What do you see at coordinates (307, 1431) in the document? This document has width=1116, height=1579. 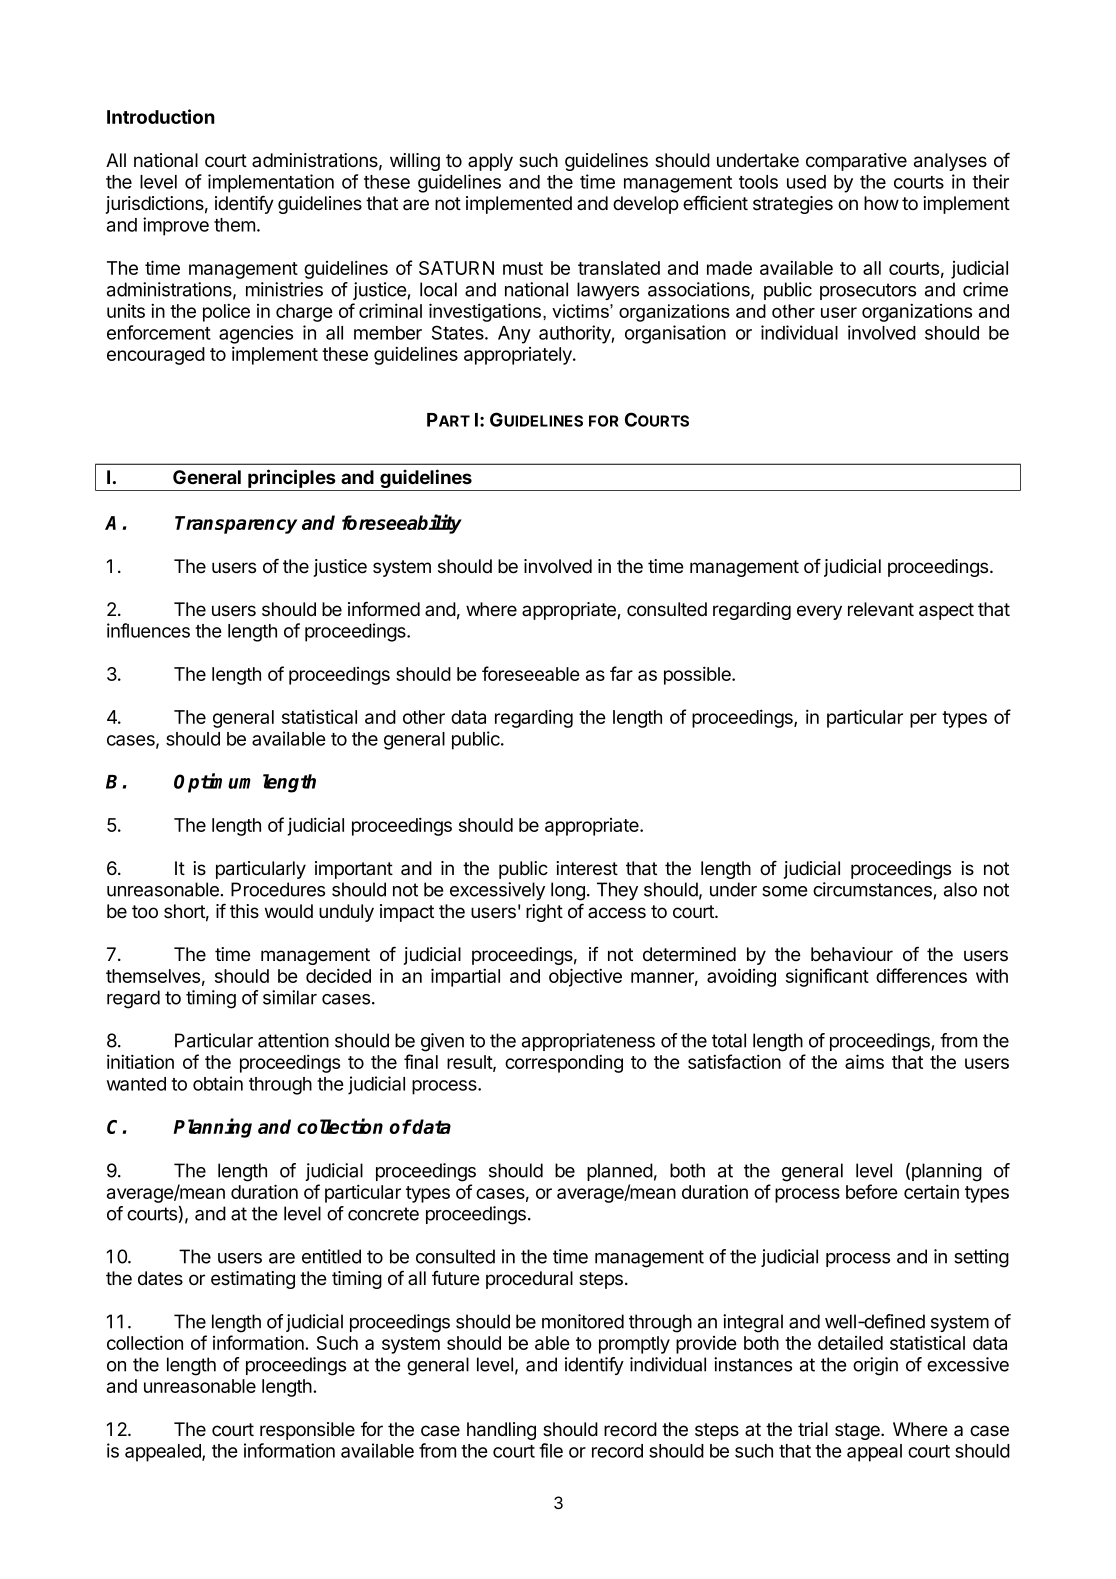 I see `responsible` at bounding box center [307, 1431].
